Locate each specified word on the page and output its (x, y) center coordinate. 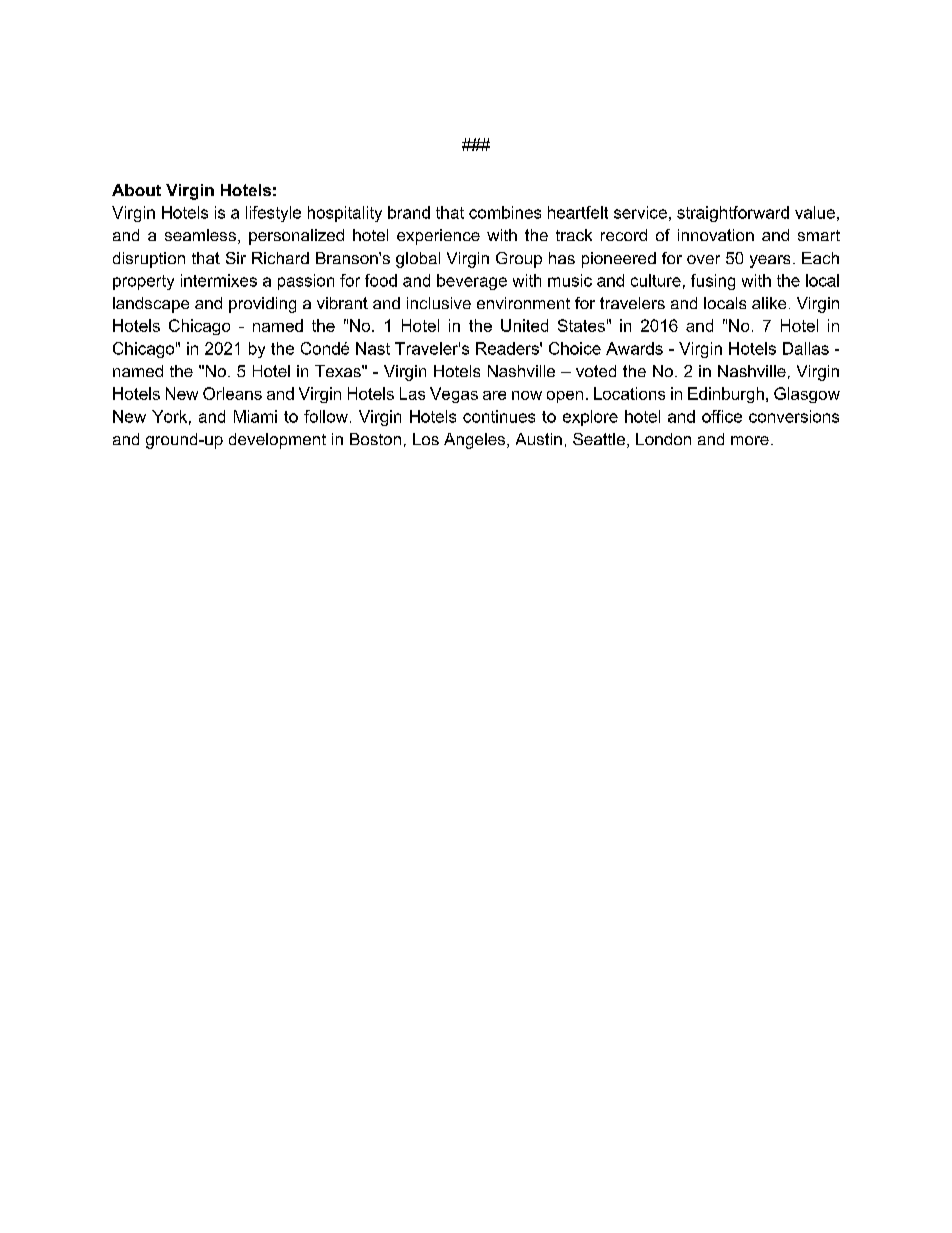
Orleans (232, 393)
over (703, 259)
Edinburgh (726, 395)
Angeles (476, 441)
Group (519, 260)
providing (262, 305)
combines (505, 212)
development (277, 441)
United (524, 325)
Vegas (454, 395)
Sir (236, 258)
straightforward (733, 214)
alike (769, 303)
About (136, 190)
